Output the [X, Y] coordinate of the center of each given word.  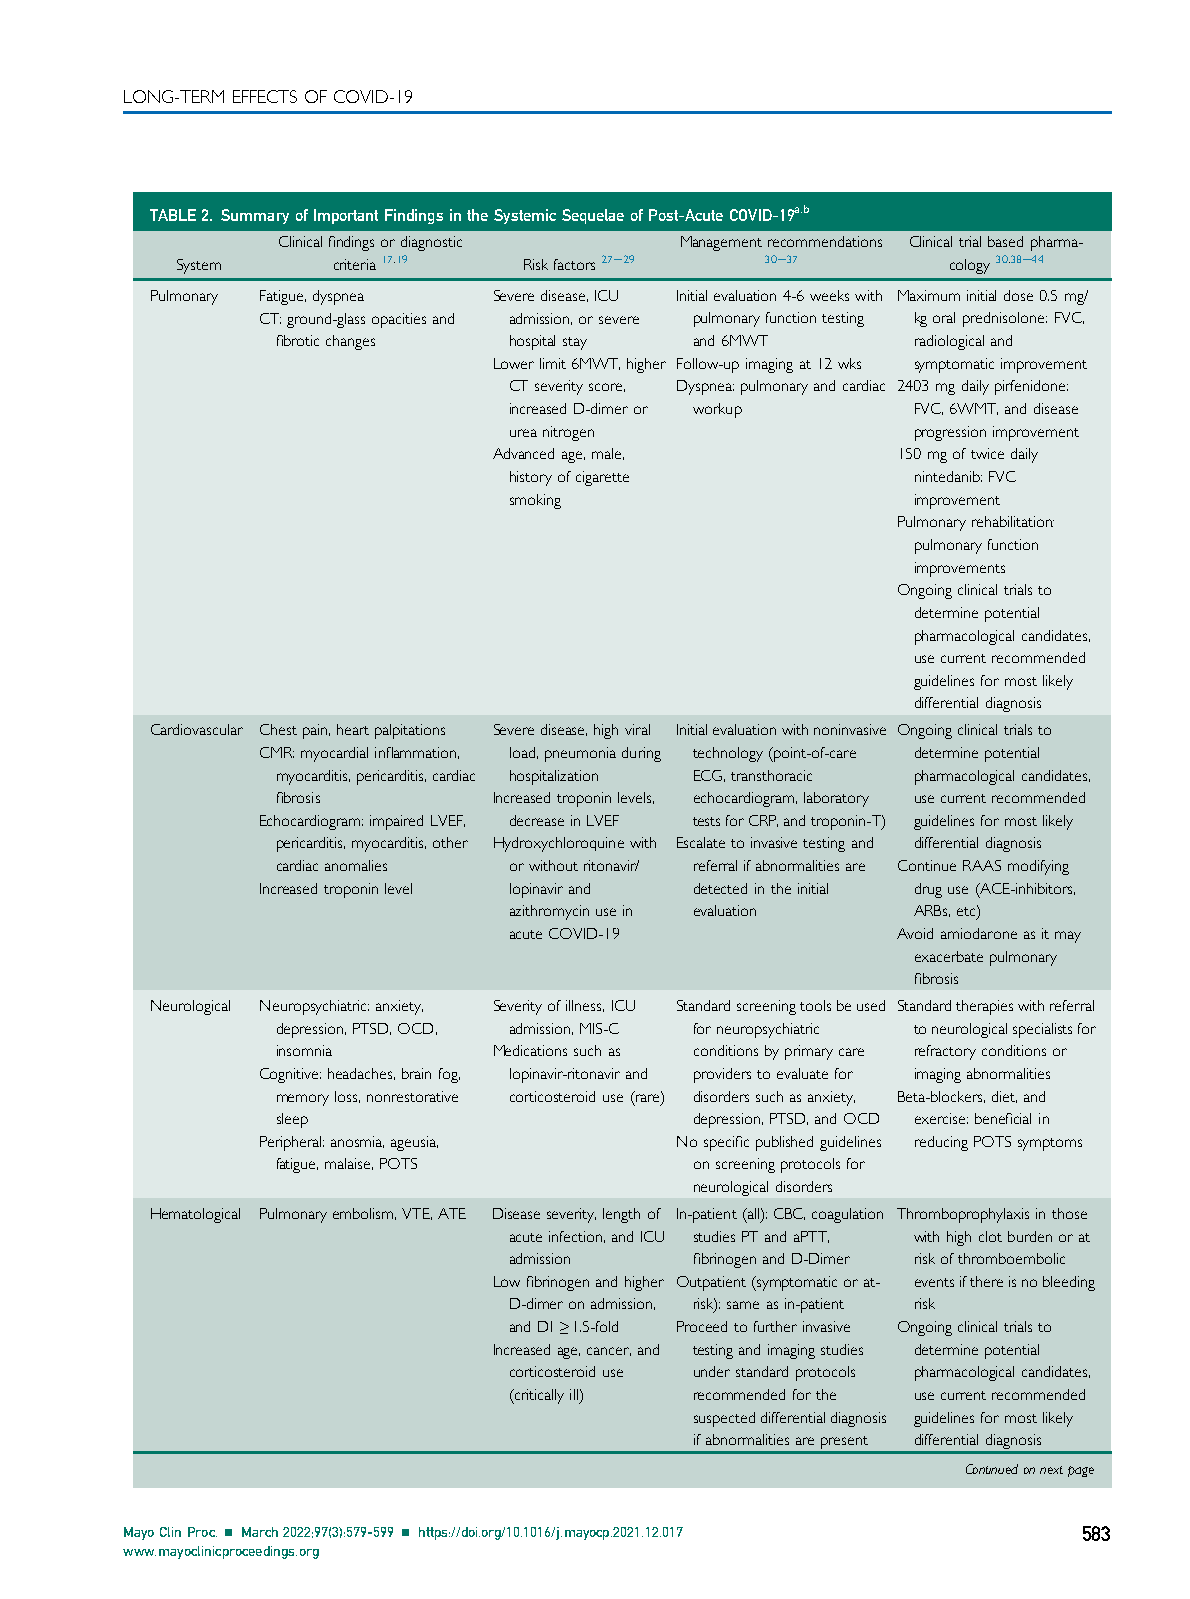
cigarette [602, 478]
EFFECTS [265, 96]
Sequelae [593, 216]
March [260, 1532]
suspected [724, 1419]
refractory [945, 1052]
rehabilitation [1013, 521]
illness [585, 1006]
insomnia [304, 1050]
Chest [278, 729]
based [1005, 241]
